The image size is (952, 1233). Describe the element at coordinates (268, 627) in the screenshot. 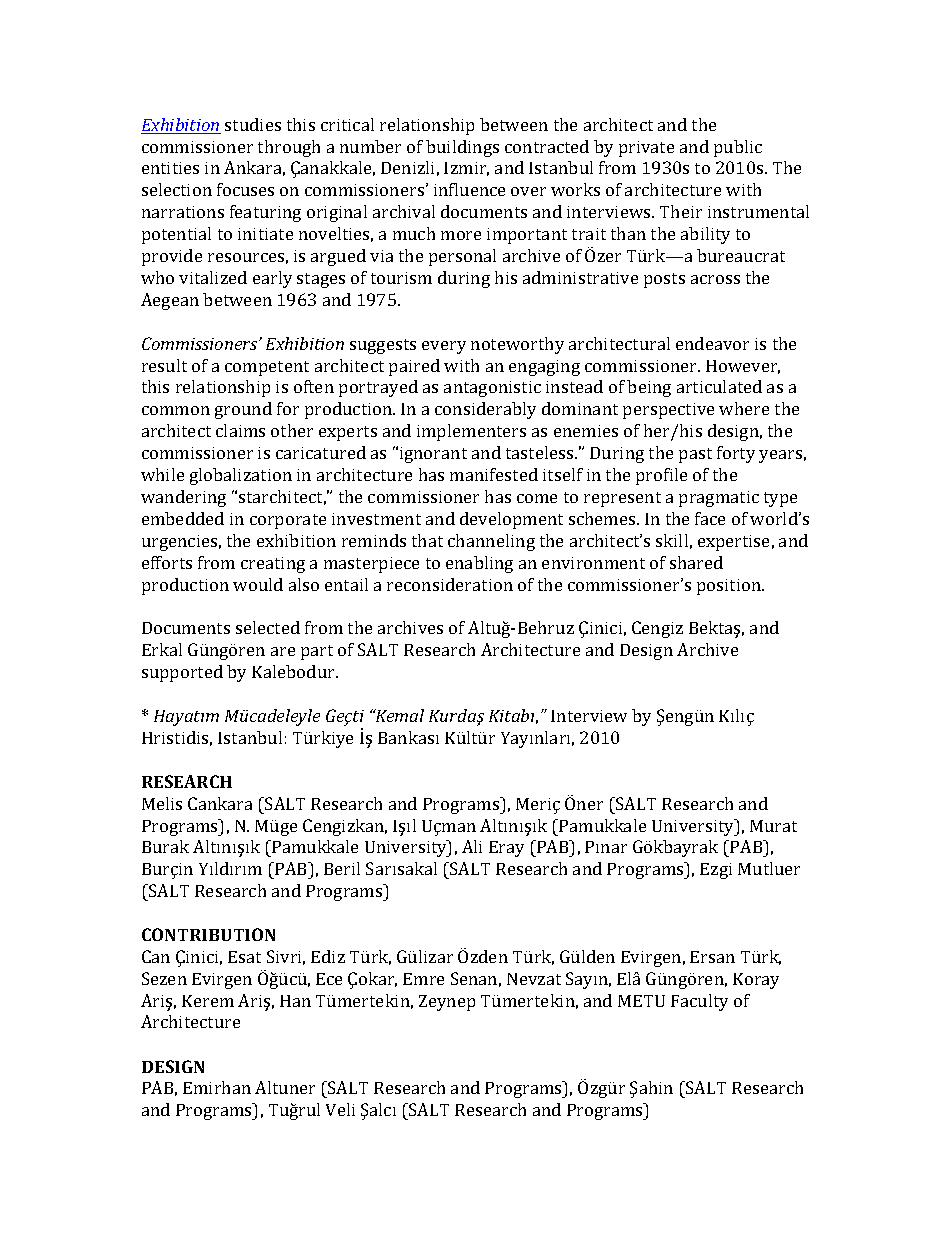

I see `selected` at that location.
